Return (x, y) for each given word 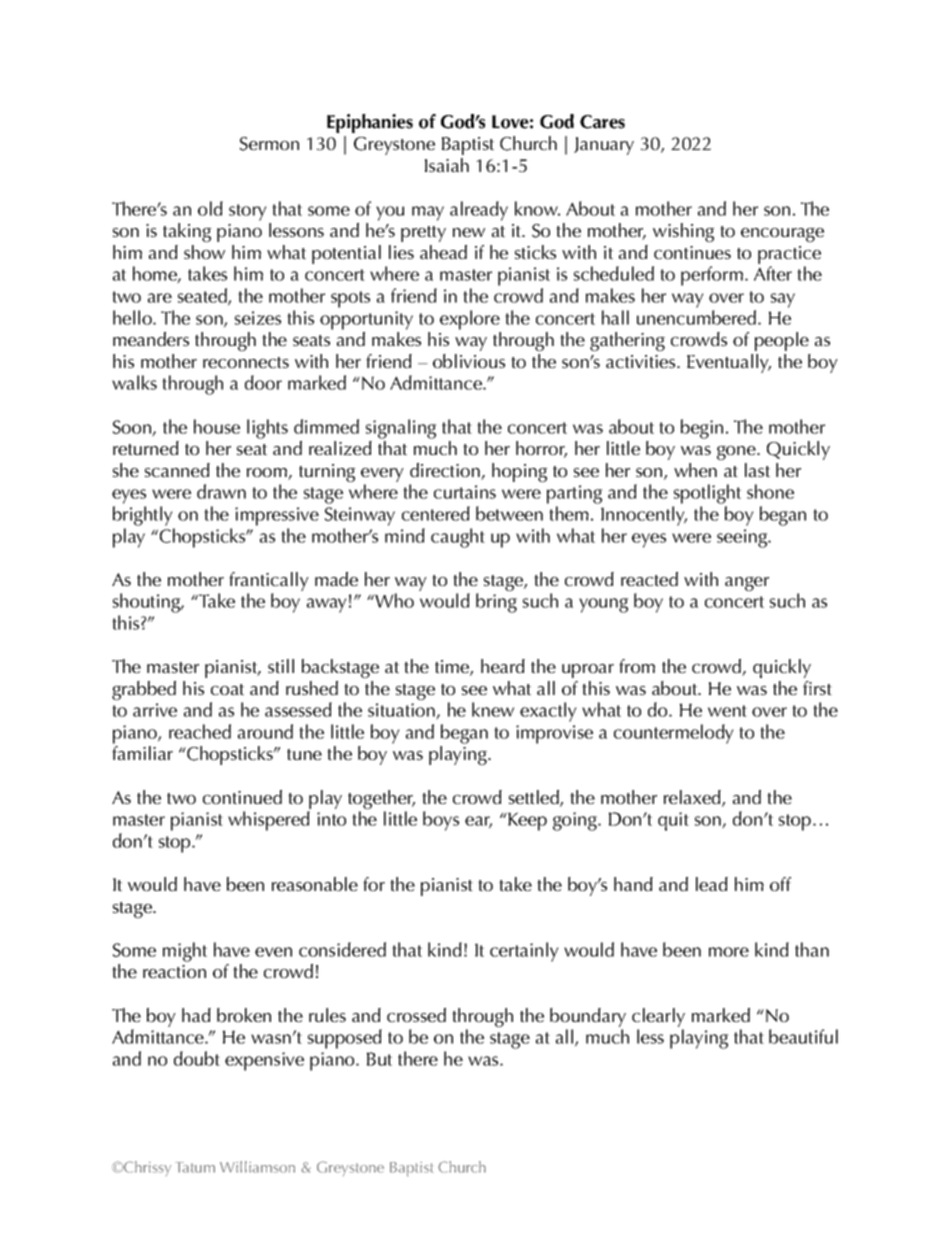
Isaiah (447, 165)
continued (242, 797)
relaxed (693, 798)
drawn (221, 491)
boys (441, 821)
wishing (683, 232)
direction (446, 471)
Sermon (269, 144)
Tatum (195, 1167)
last (757, 470)
